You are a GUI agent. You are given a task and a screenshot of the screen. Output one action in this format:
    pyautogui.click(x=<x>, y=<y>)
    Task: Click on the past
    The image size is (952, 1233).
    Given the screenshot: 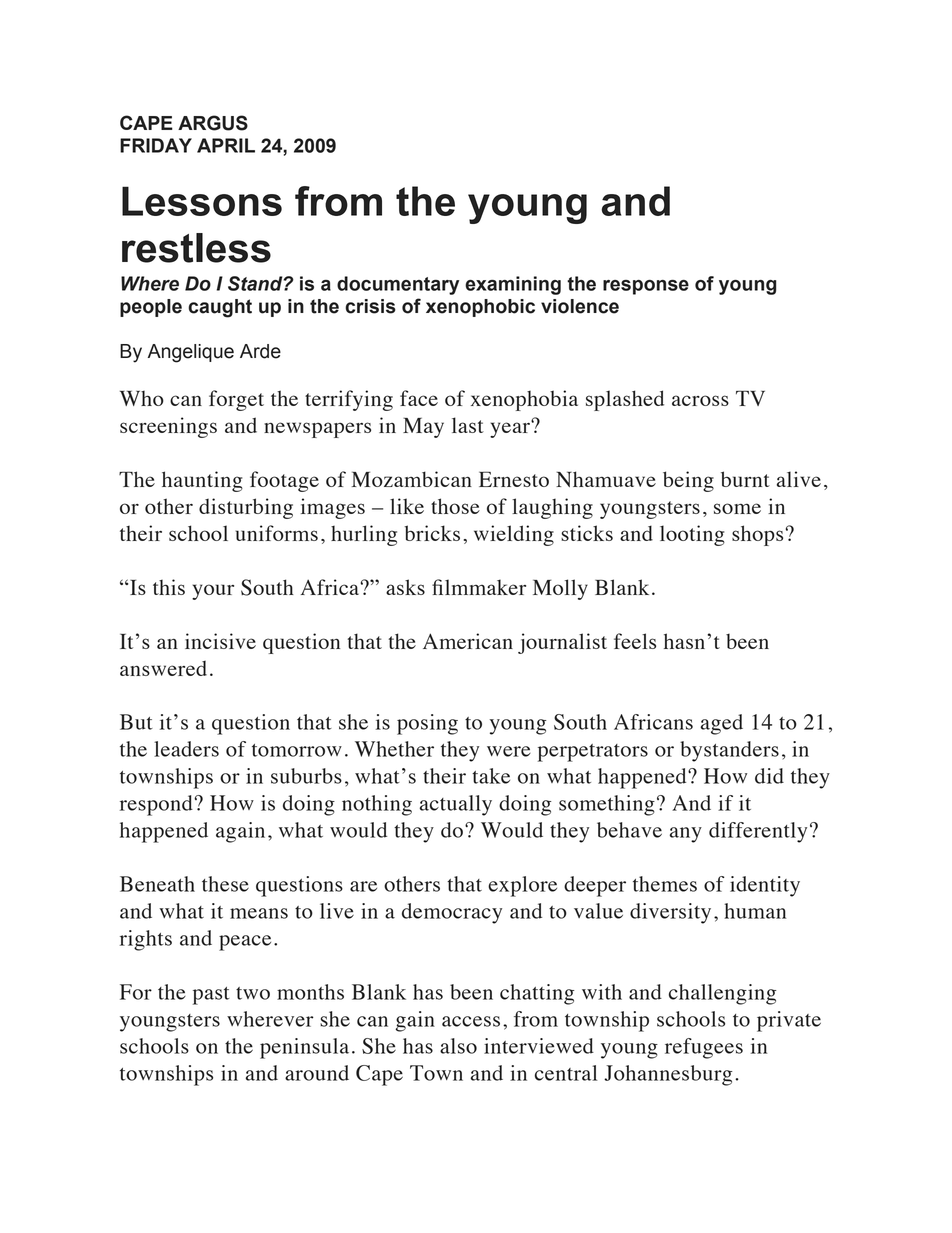 What is the action you would take?
    pyautogui.click(x=211, y=996)
